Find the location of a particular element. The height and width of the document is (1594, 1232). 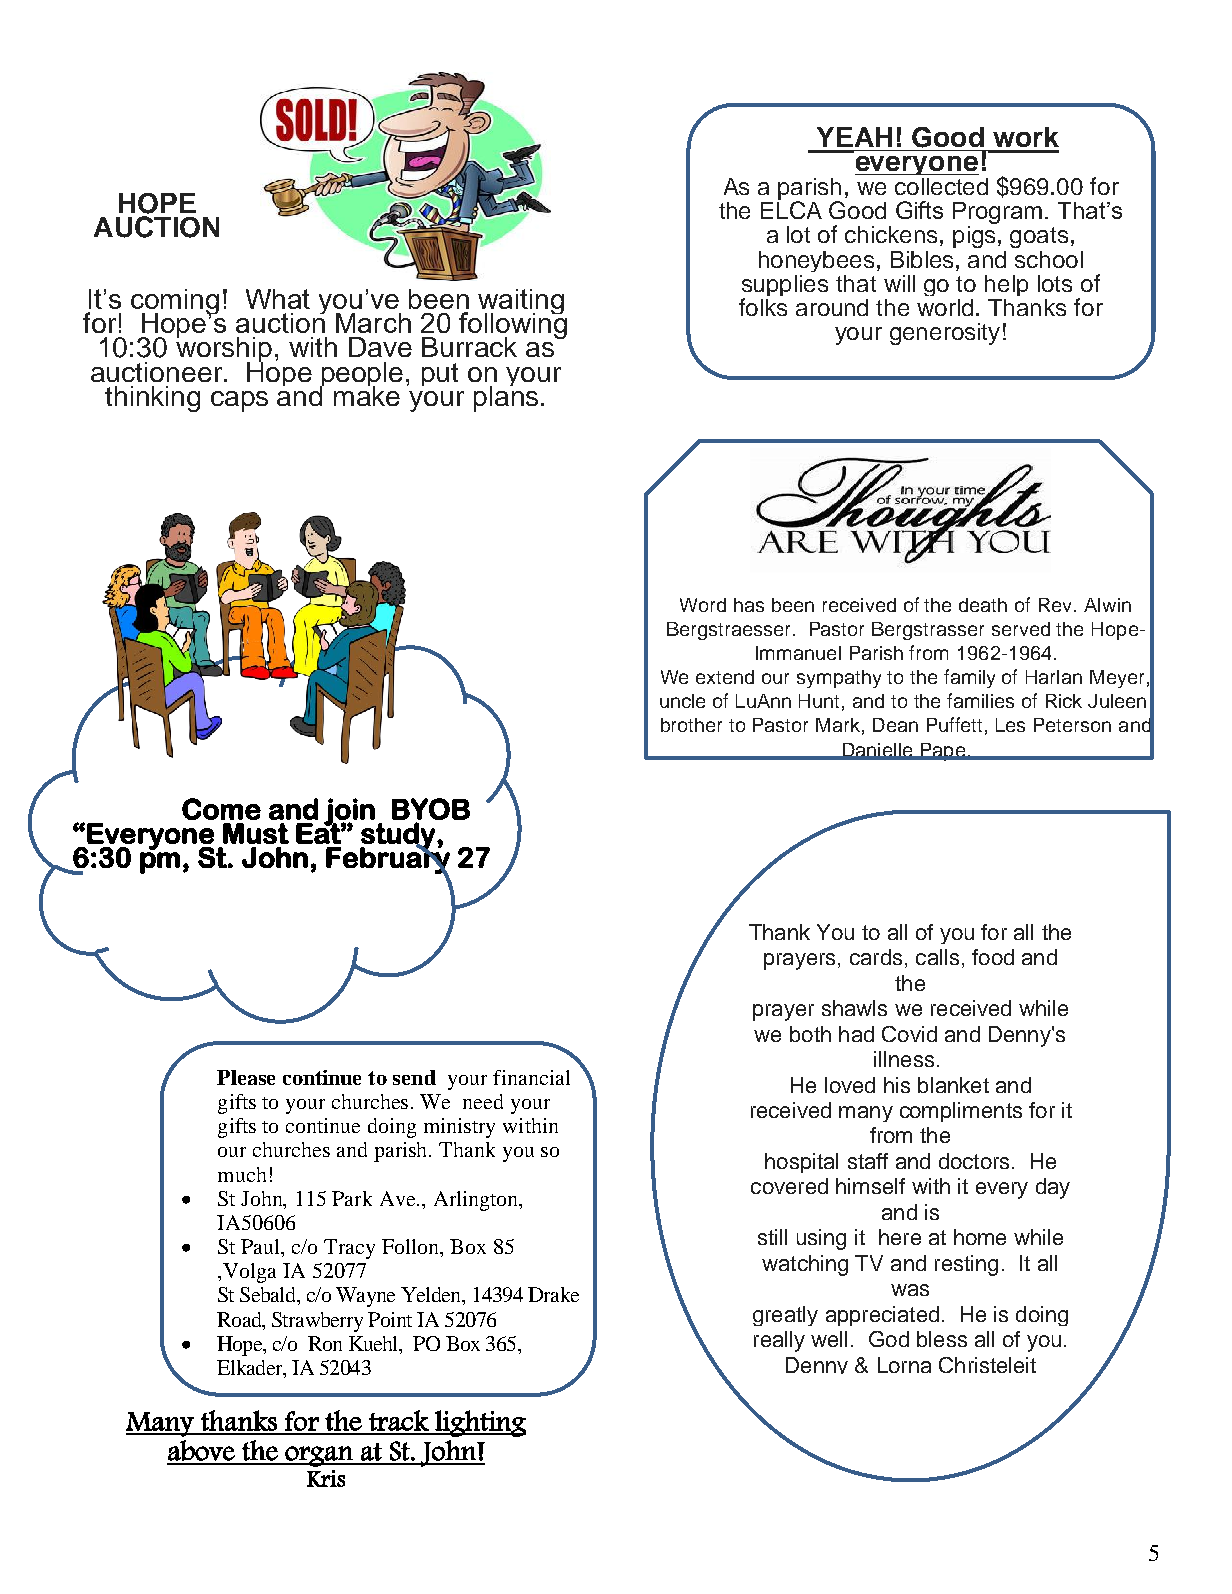

Peterson is located at coordinates (1072, 725).
